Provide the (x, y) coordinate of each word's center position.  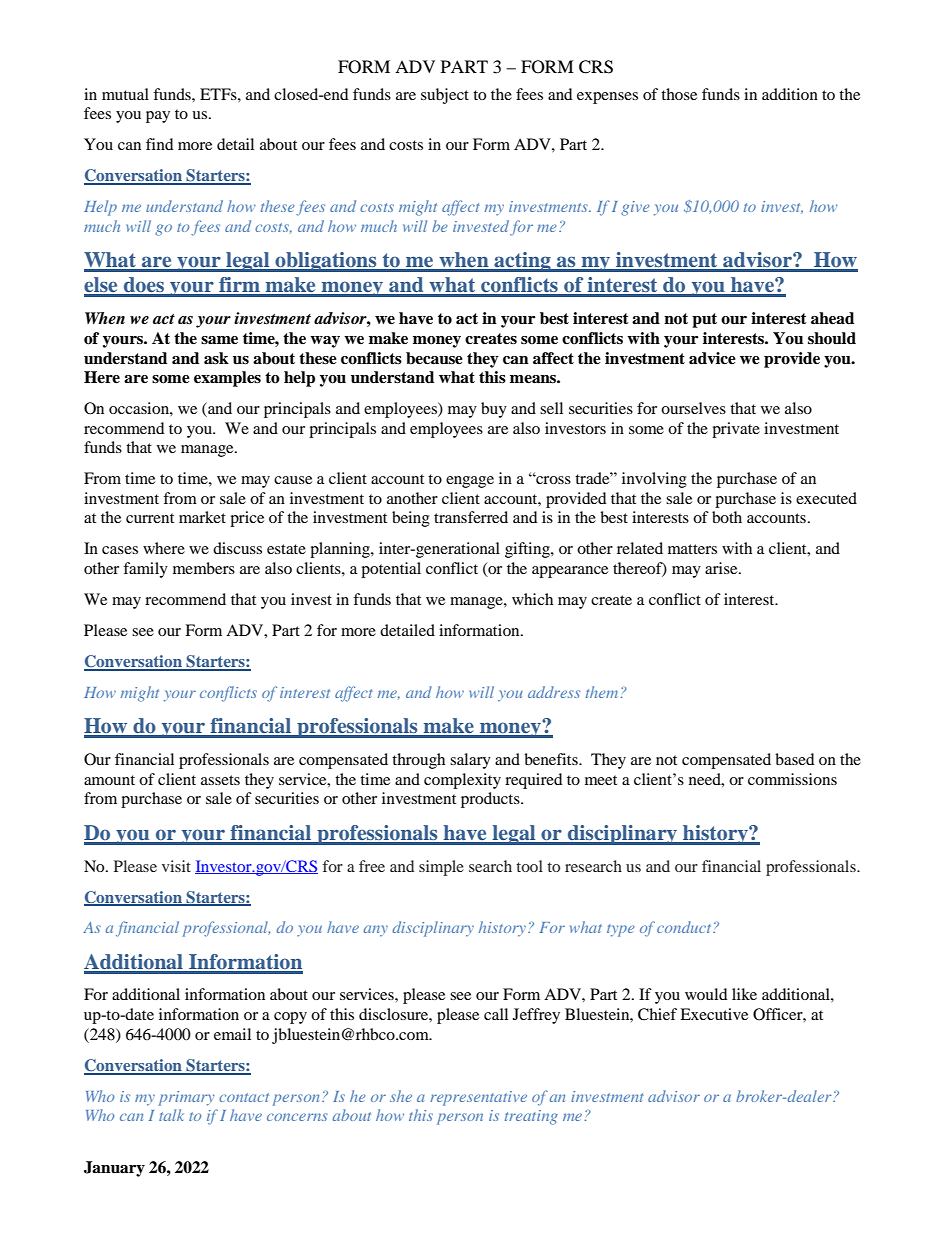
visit (176, 866)
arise (722, 568)
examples (227, 379)
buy (494, 410)
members (204, 568)
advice (712, 358)
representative (478, 1098)
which (532, 599)
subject (445, 96)
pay (158, 117)
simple (441, 868)
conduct (685, 927)
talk (171, 1115)
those (679, 94)
